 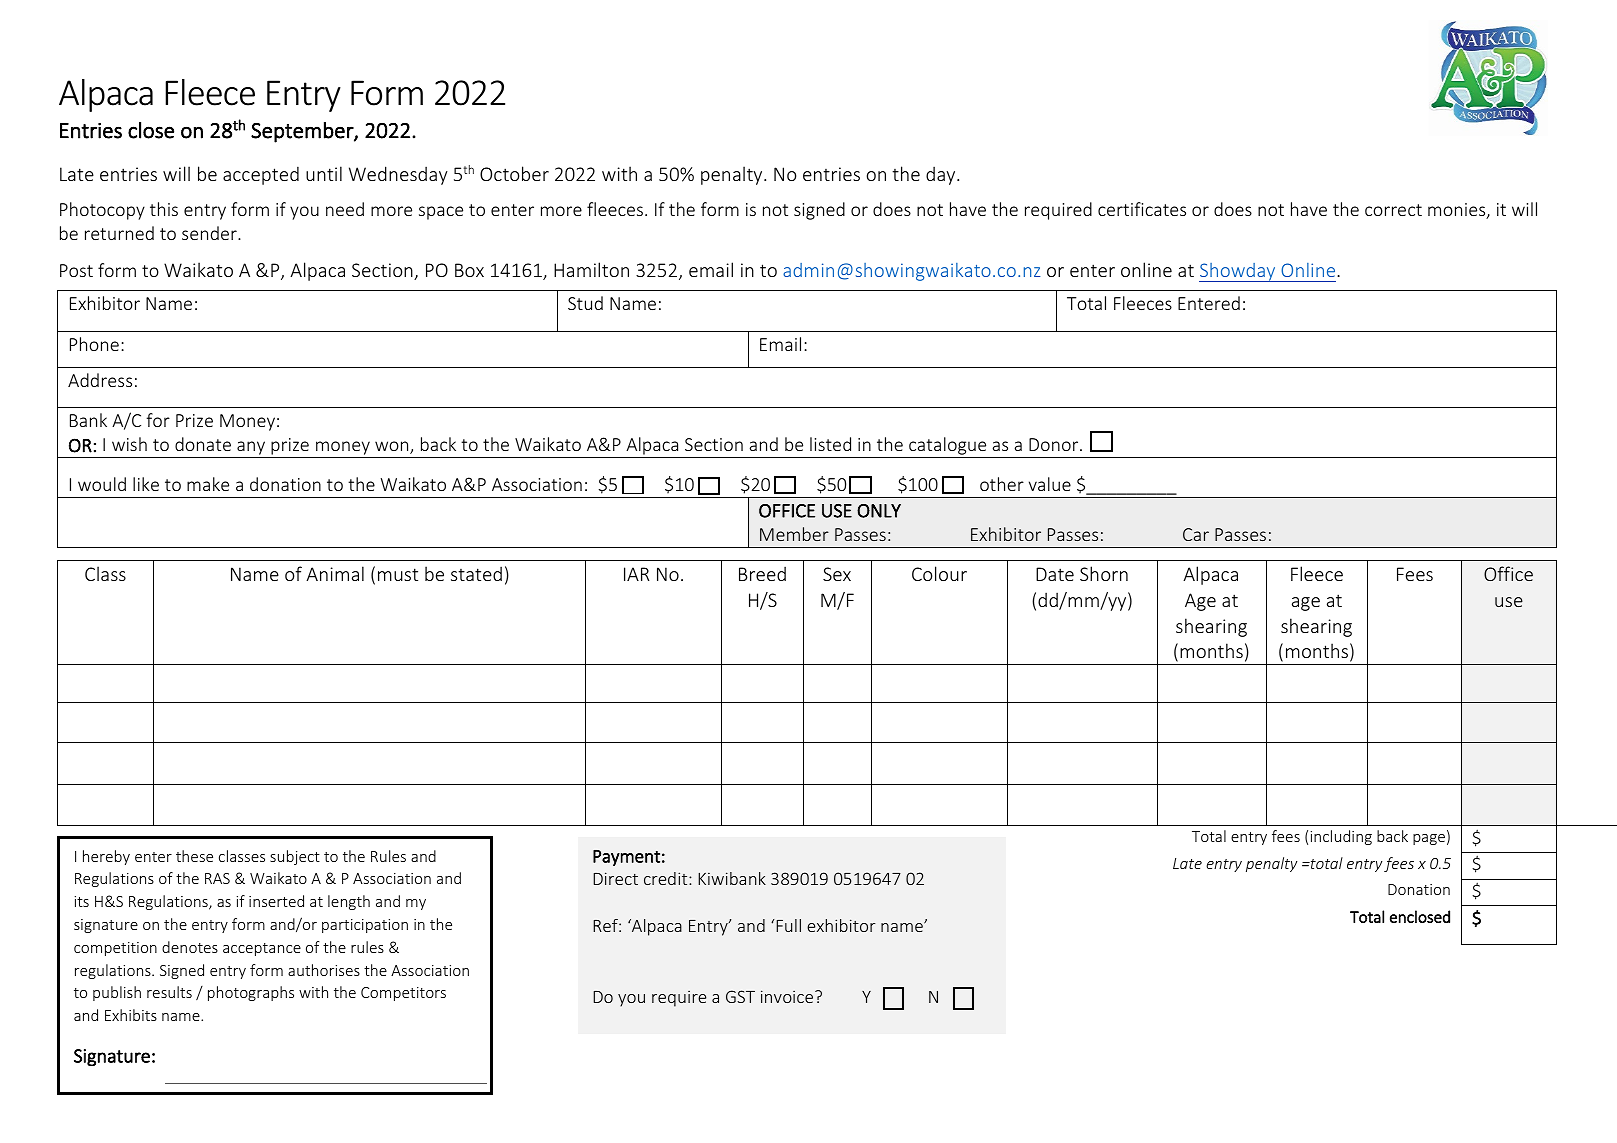 What do you see at coordinates (1341, 837) in the image?
I see `including` at bounding box center [1341, 837].
